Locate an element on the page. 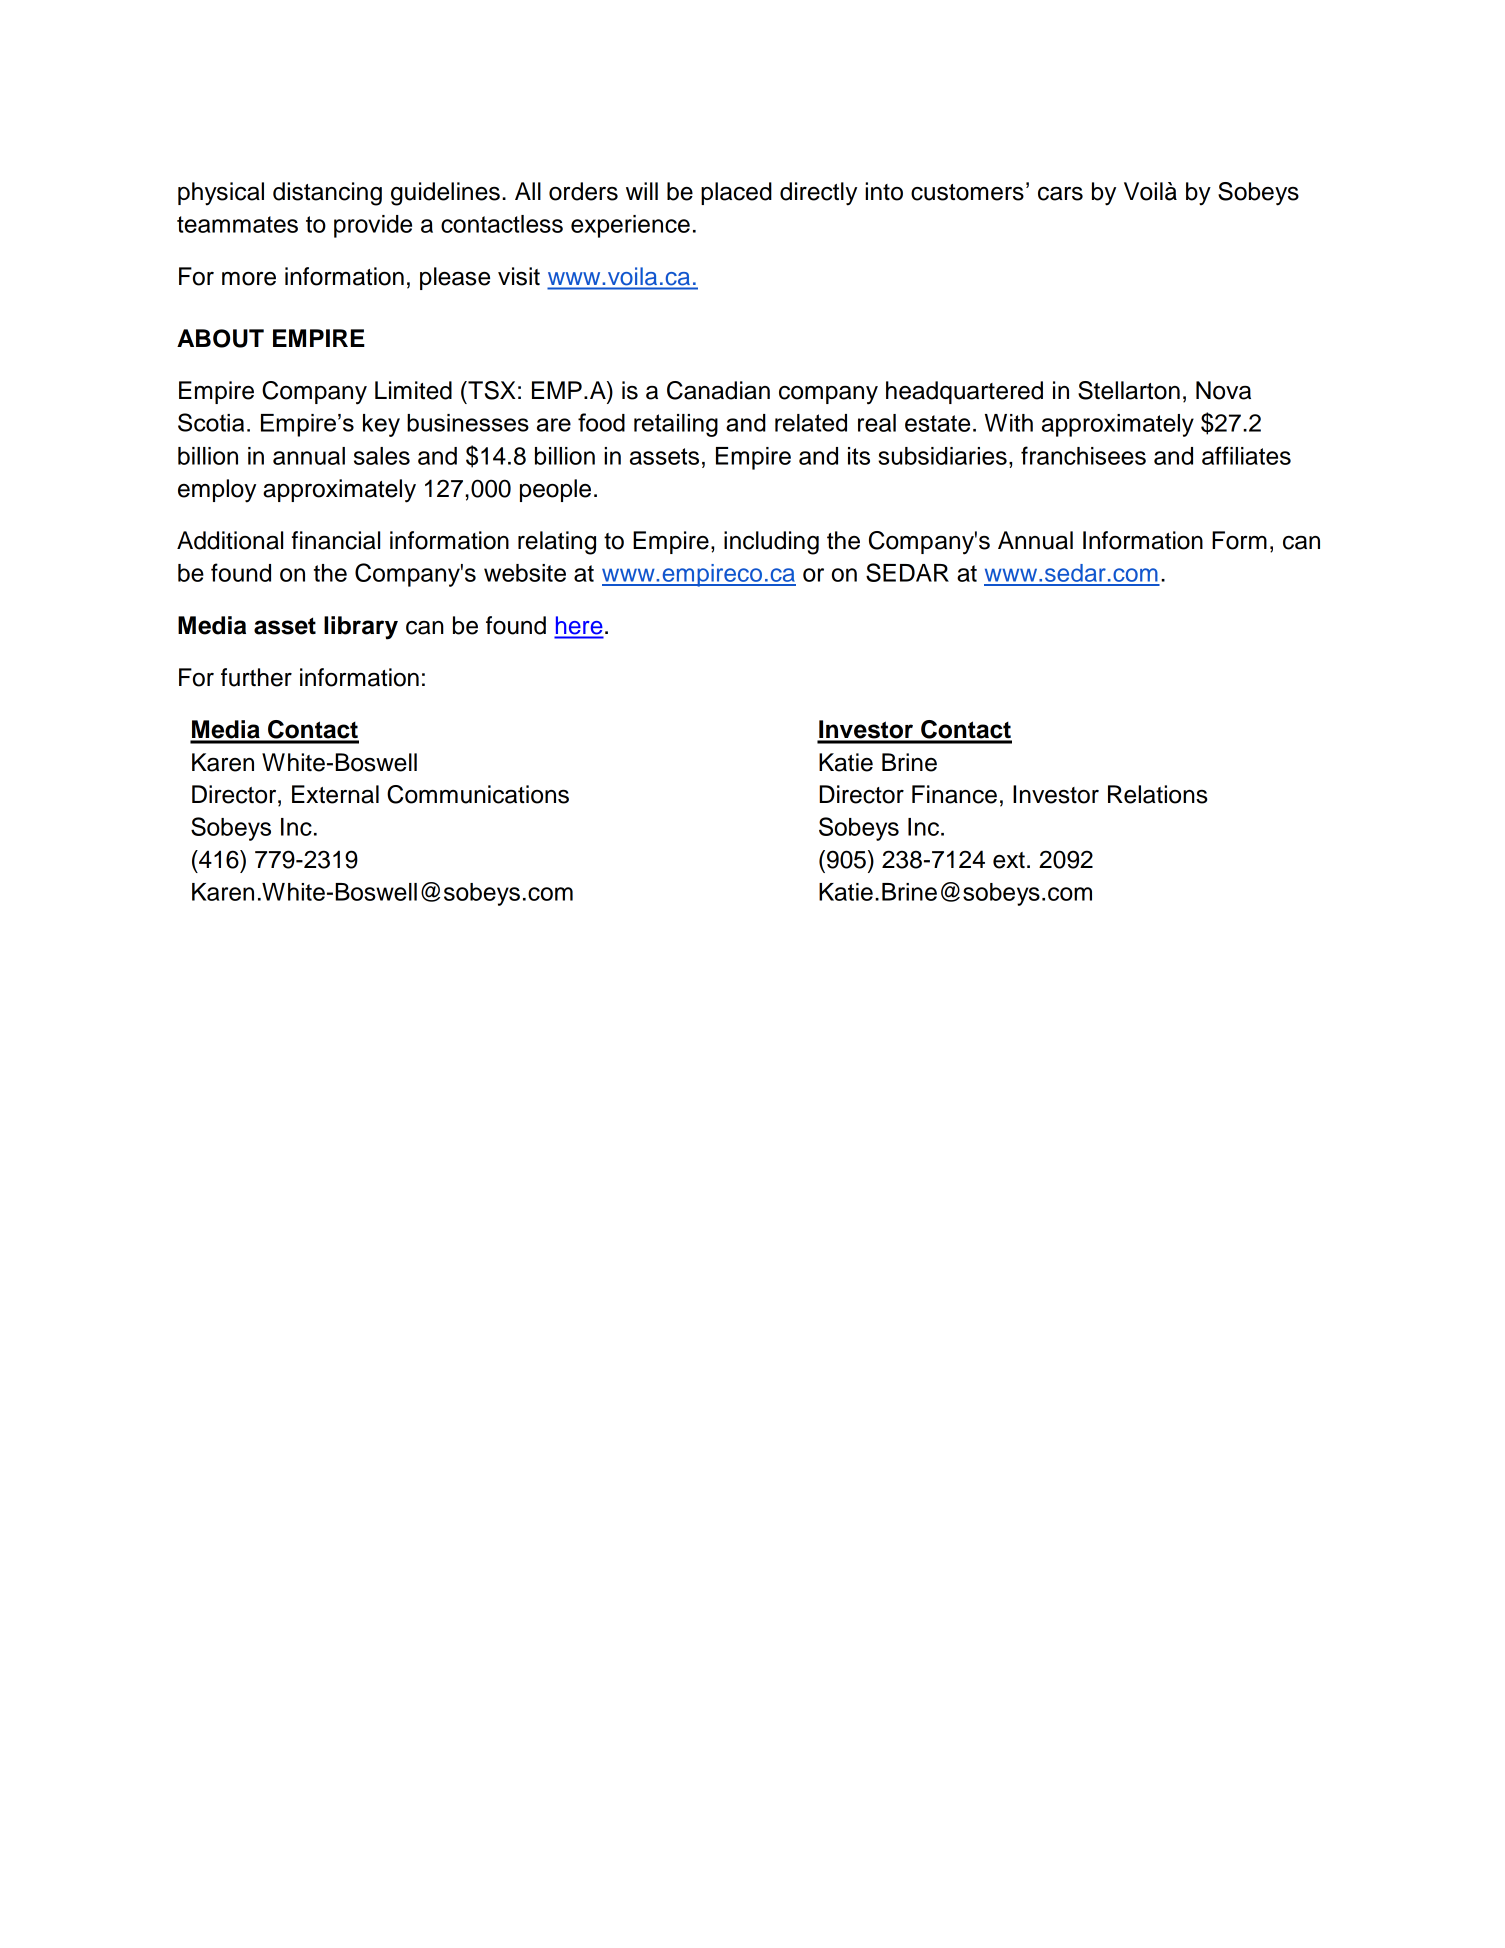  cars is located at coordinates (1060, 194).
